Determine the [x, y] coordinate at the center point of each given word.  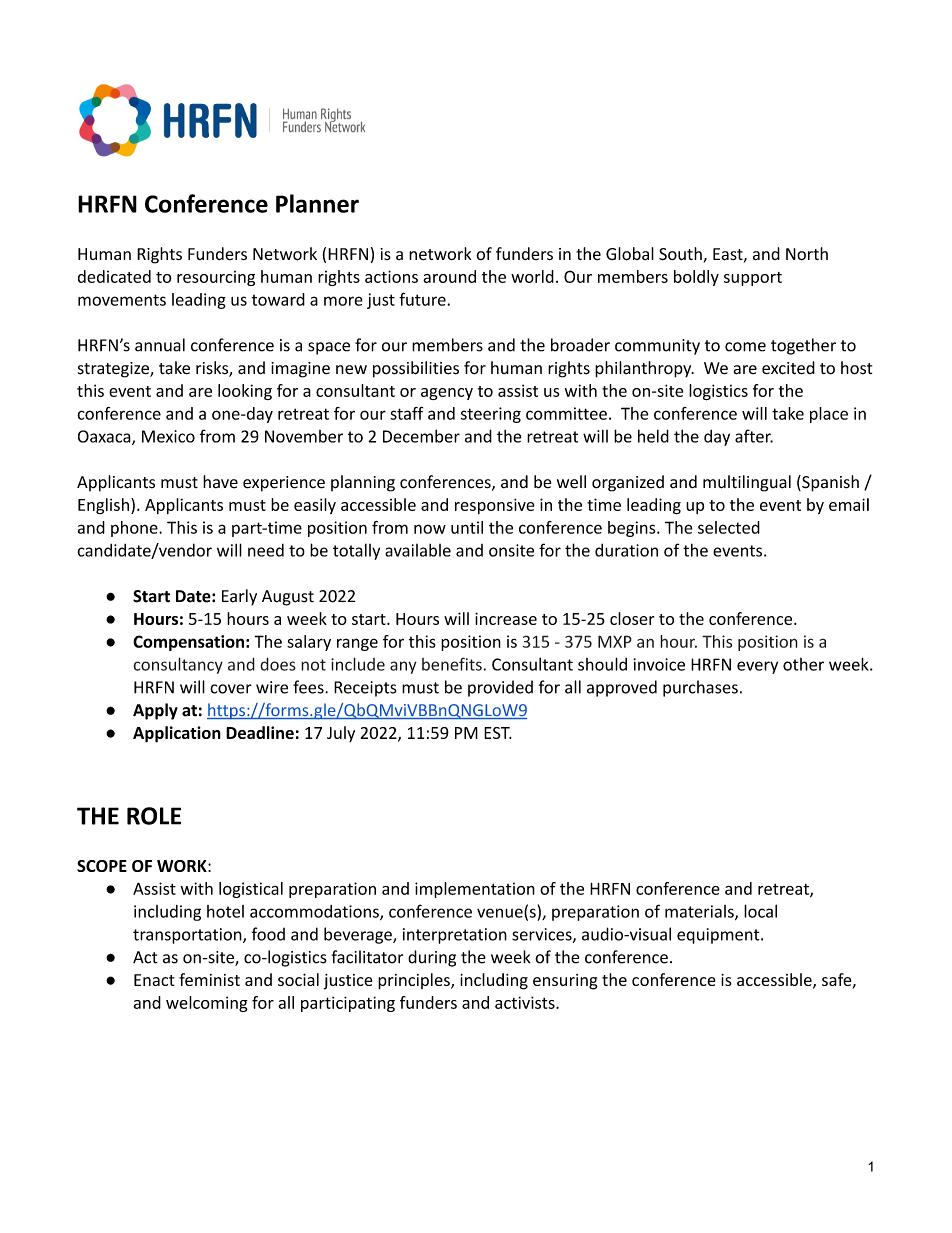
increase [506, 618]
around [449, 276]
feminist [209, 979]
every [757, 667]
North [807, 254]
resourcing [216, 278]
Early [239, 597]
